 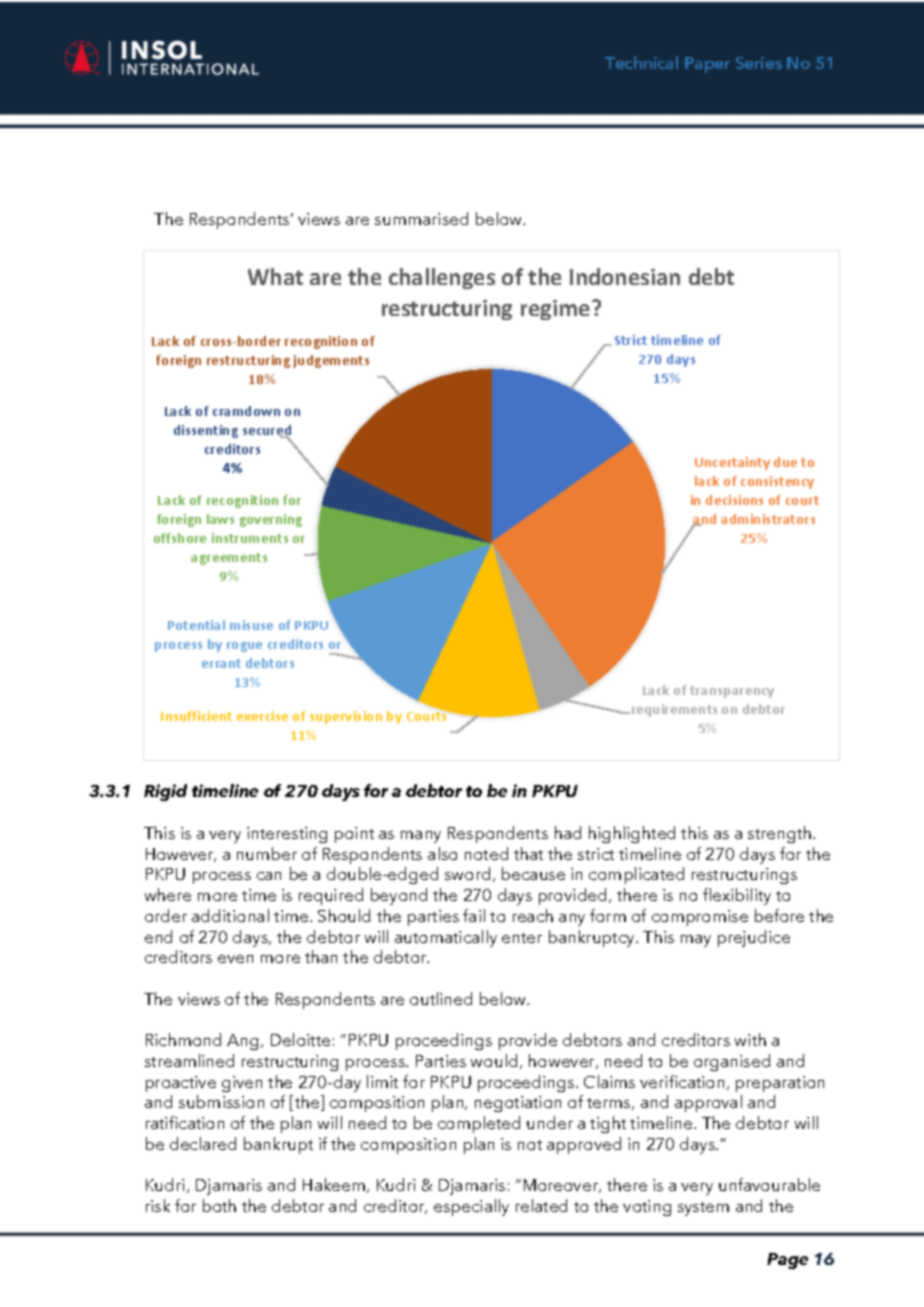 What do you see at coordinates (275, 276) in the screenshot?
I see `What` at bounding box center [275, 276].
